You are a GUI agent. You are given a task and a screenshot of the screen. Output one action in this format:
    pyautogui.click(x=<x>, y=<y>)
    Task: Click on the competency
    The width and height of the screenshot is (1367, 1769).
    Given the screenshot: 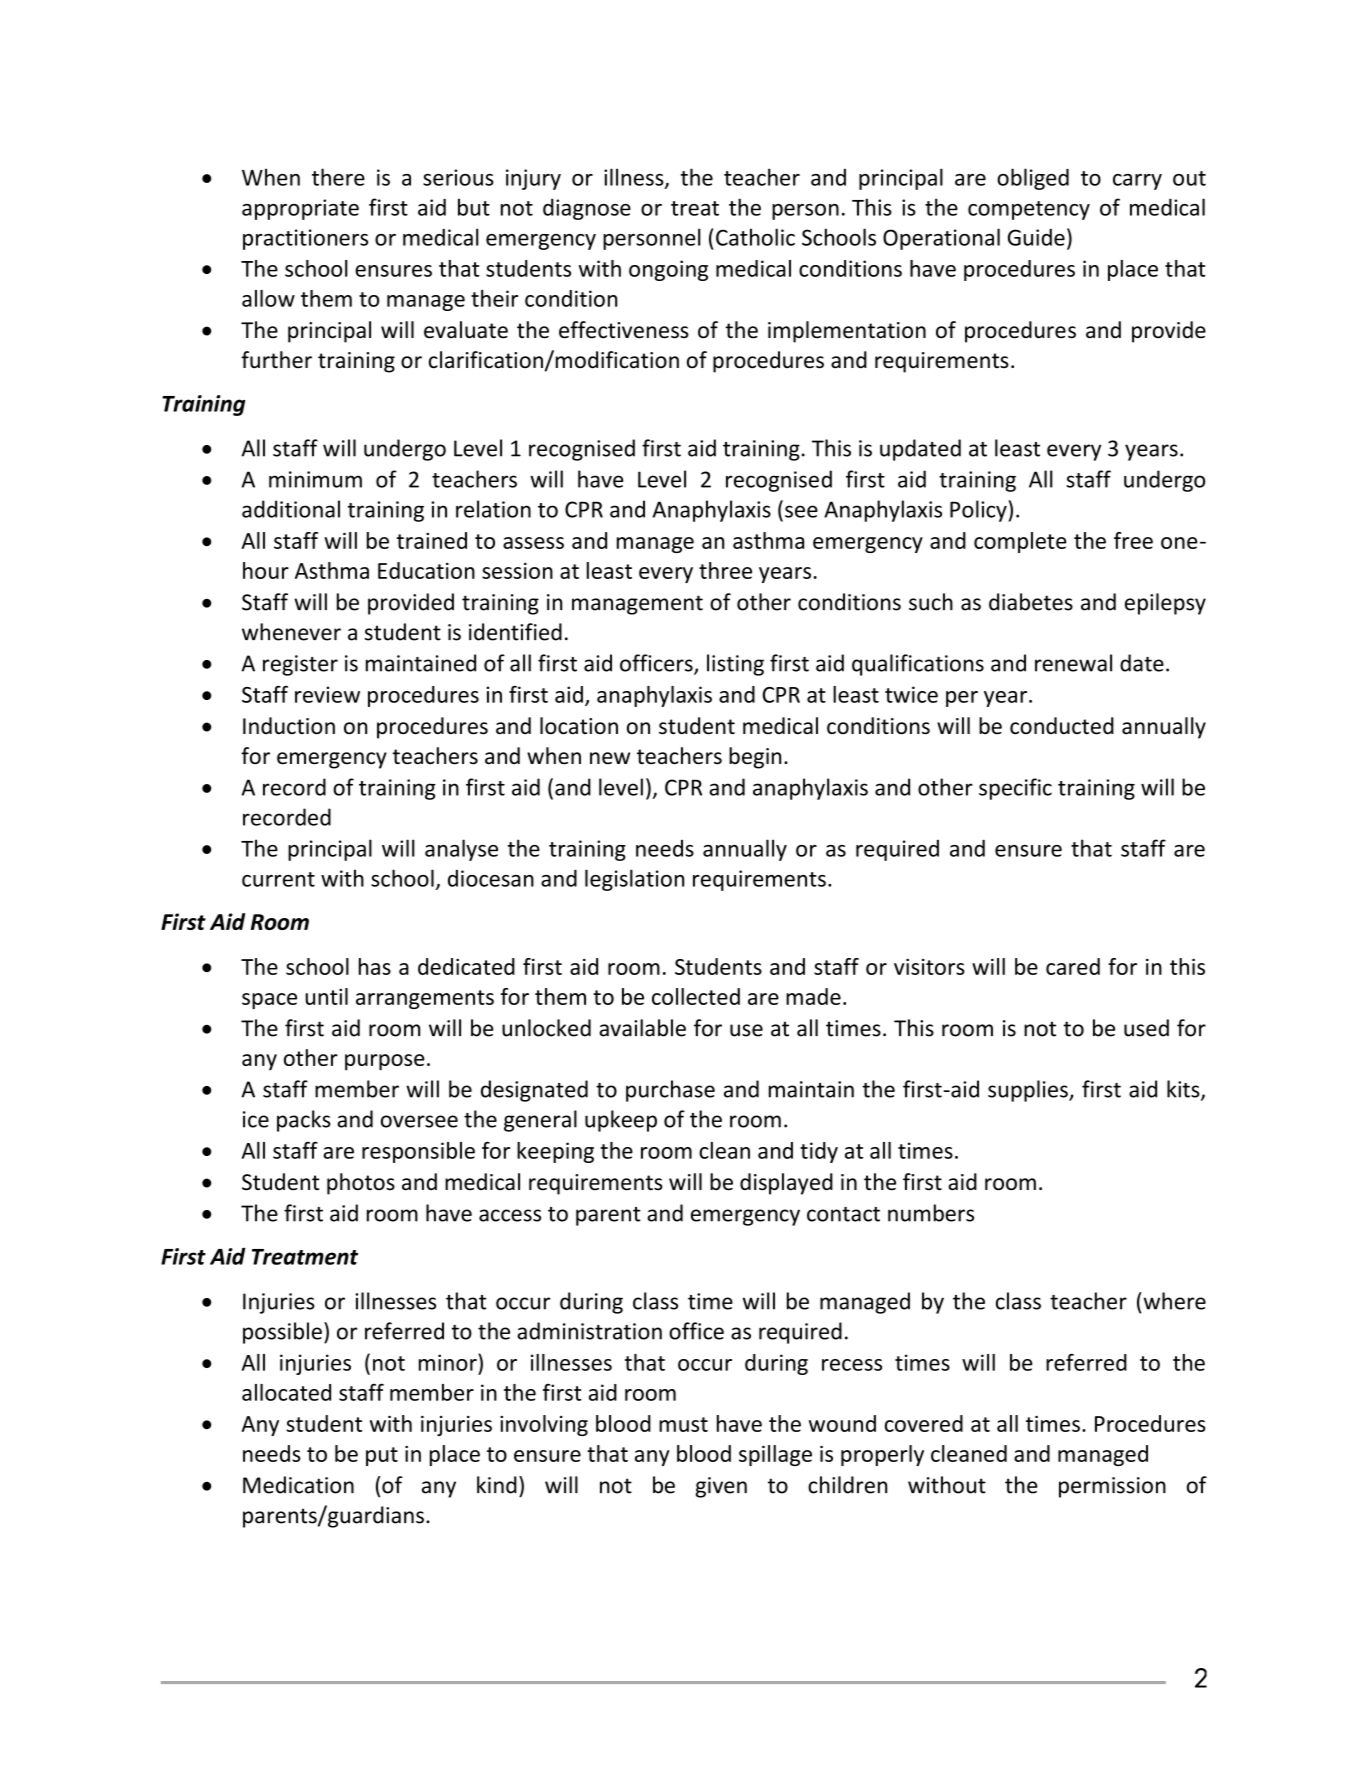 What is the action you would take?
    pyautogui.click(x=1029, y=210)
